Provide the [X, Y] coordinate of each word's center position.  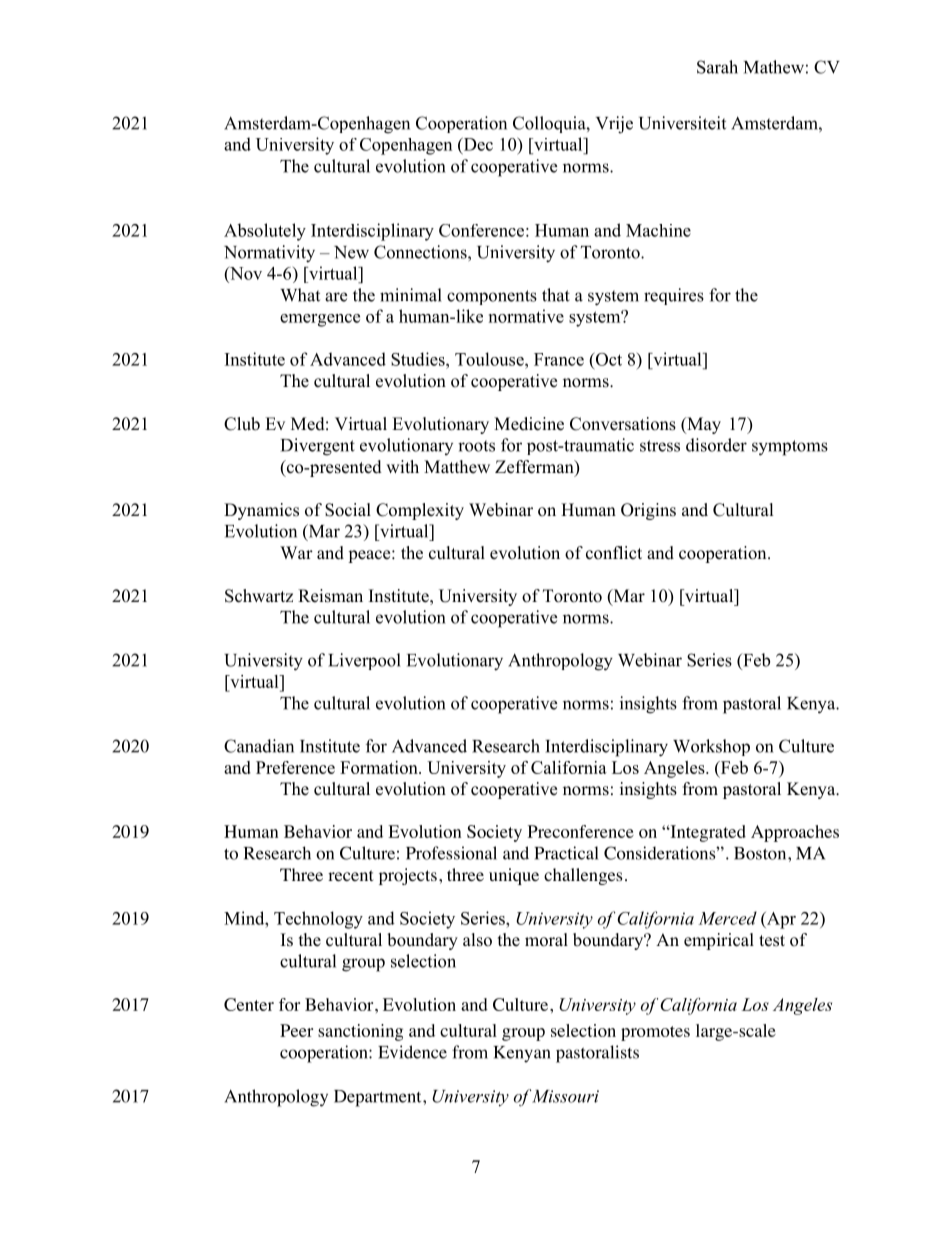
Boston [761, 853]
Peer [296, 1030]
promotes [655, 1033]
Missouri [565, 1096]
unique [514, 876]
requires [674, 296]
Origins [648, 511]
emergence [320, 320]
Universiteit [682, 123]
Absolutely [265, 232]
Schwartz [259, 596]
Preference [295, 767]
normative [526, 316]
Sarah [717, 67]
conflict [614, 553]
